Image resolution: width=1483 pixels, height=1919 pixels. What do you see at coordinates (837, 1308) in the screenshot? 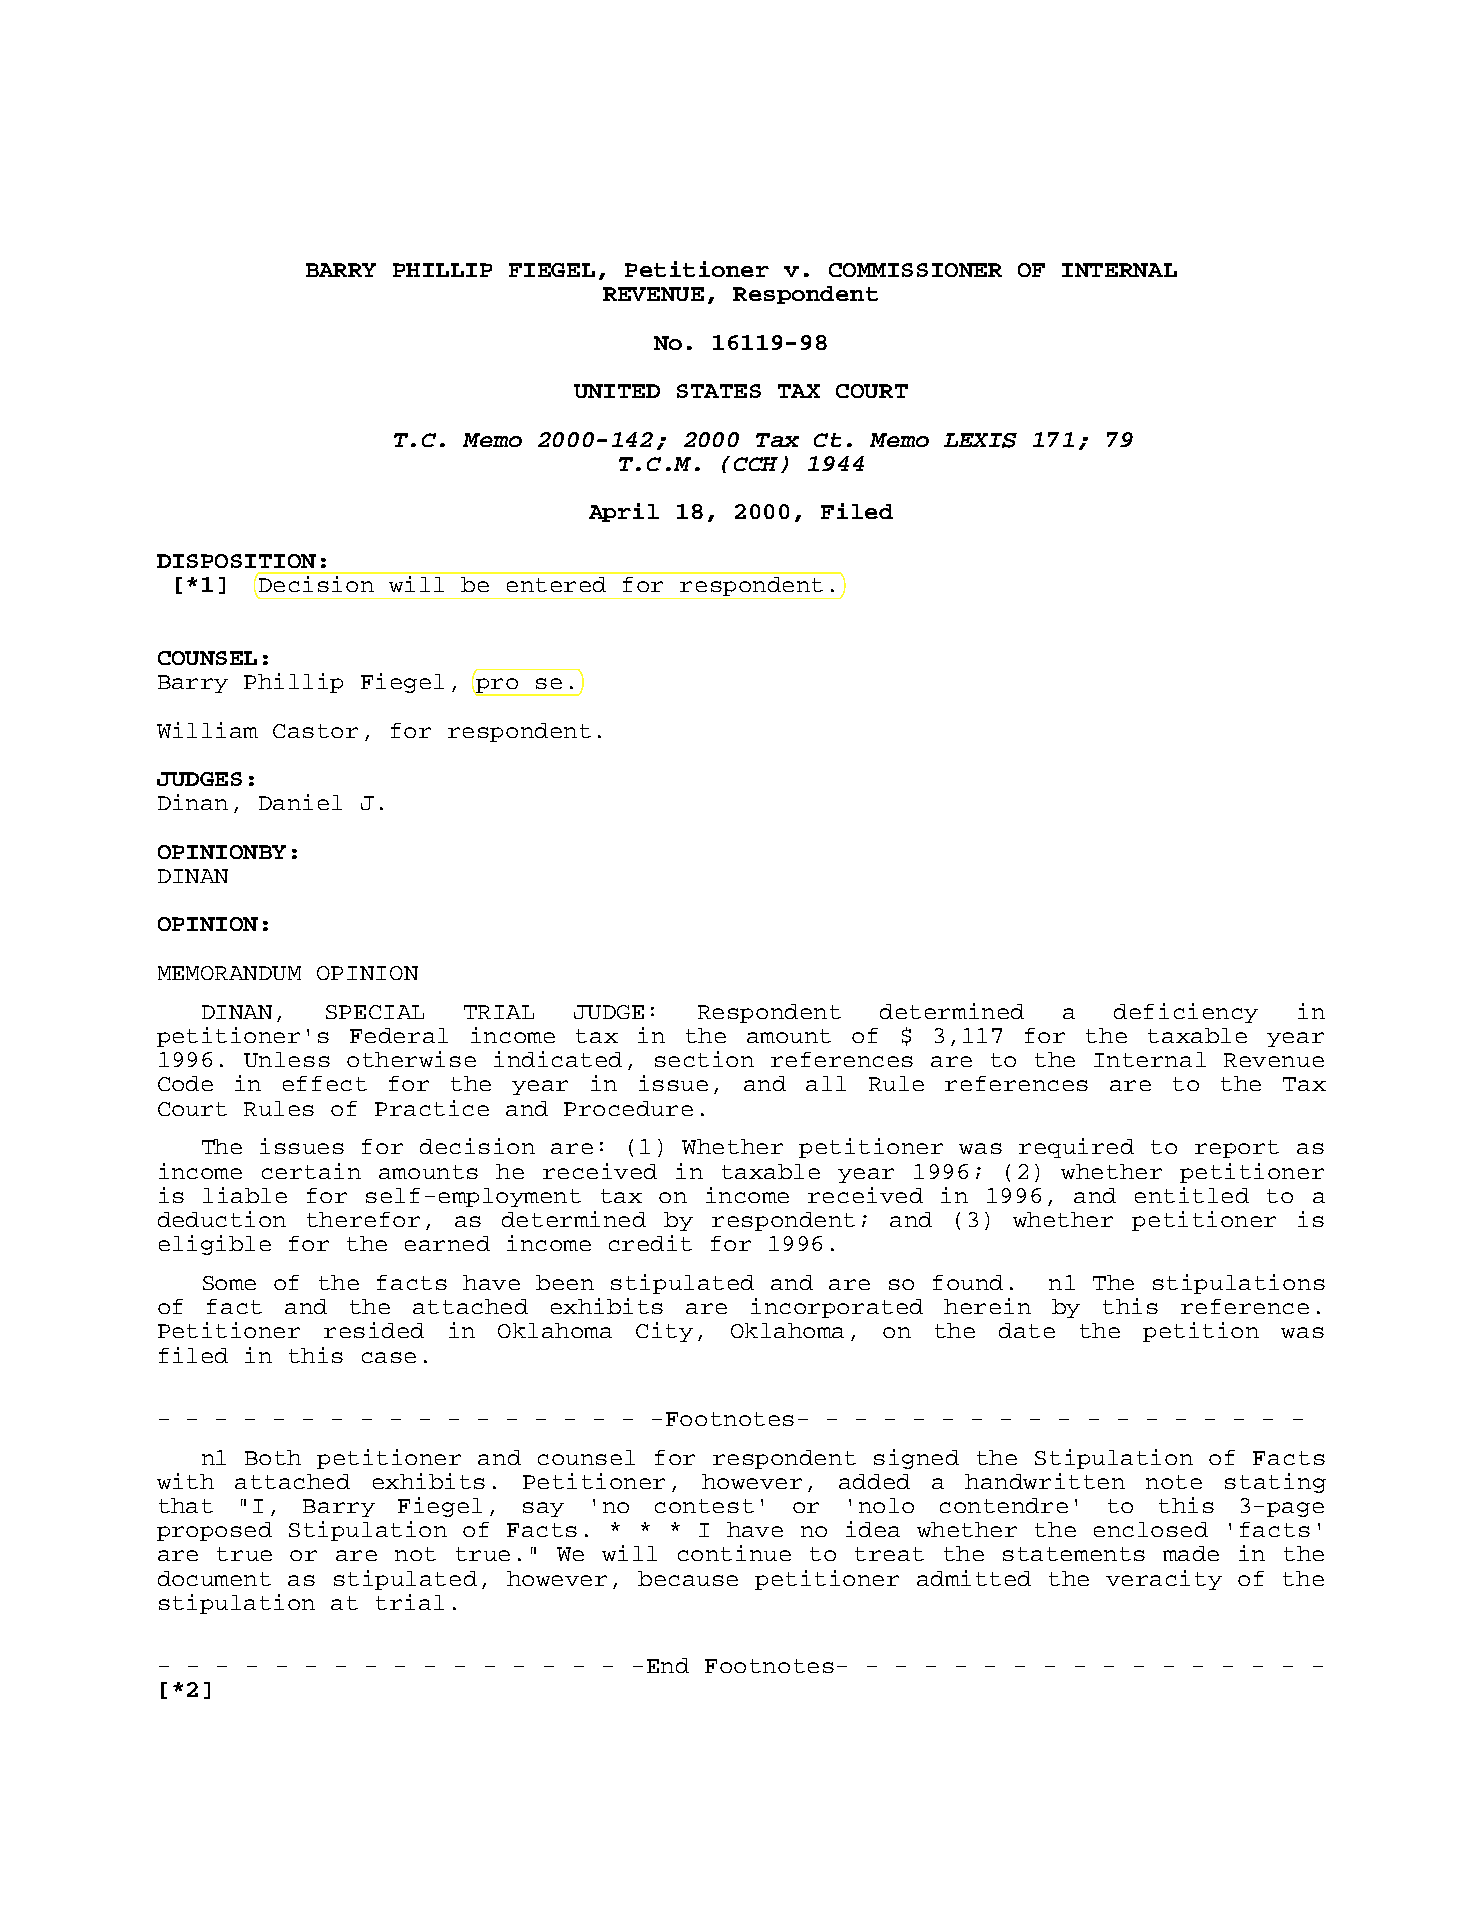
I see `incorporated` at bounding box center [837, 1308].
